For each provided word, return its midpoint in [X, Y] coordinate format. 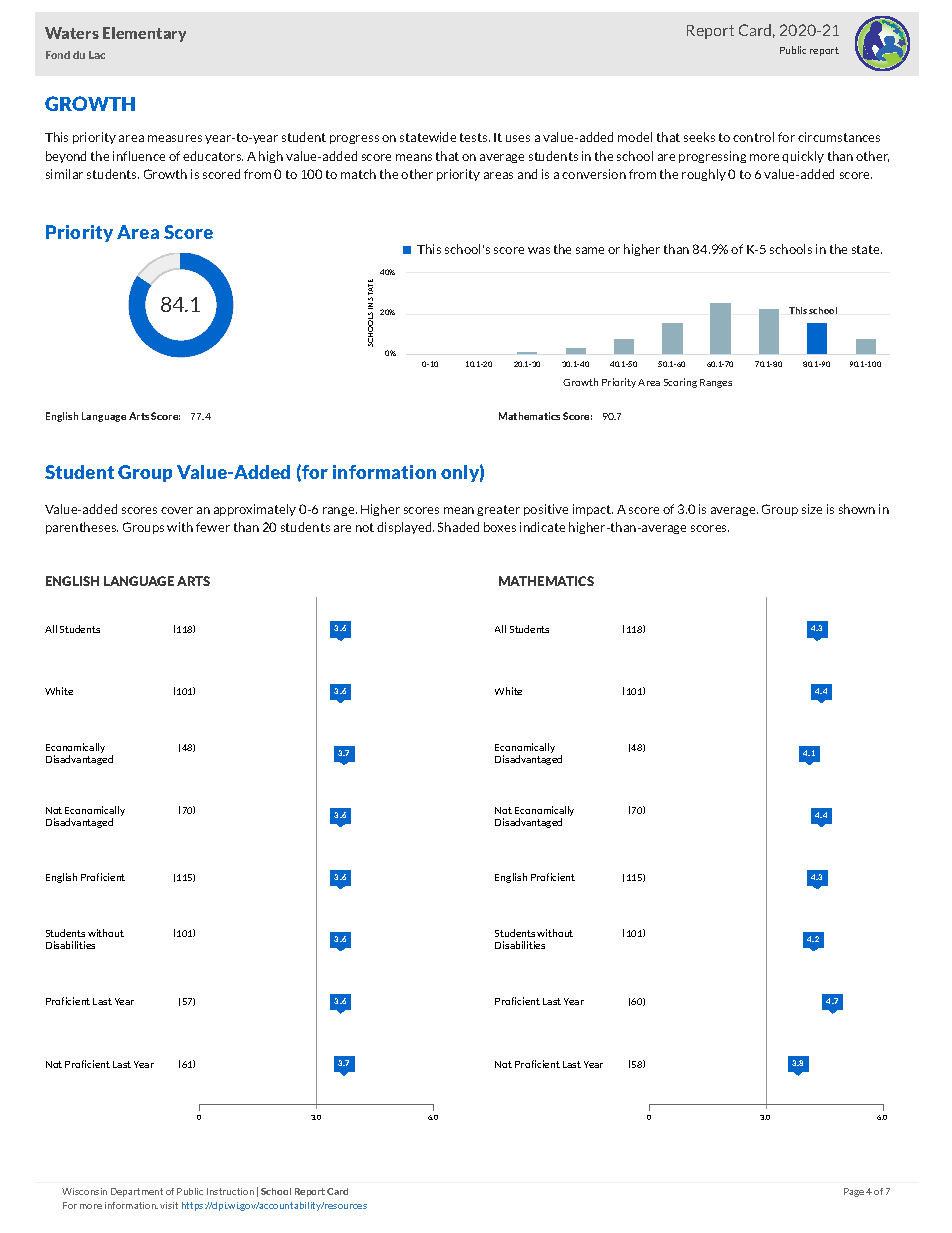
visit [169, 1205]
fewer [213, 527]
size [812, 509]
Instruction [230, 1191]
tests [475, 137]
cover [177, 510]
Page [854, 1192]
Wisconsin [84, 1191]
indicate [542, 527]
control [753, 137]
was [539, 250]
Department [137, 1192]
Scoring [680, 383]
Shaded [458, 527]
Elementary [144, 34]
